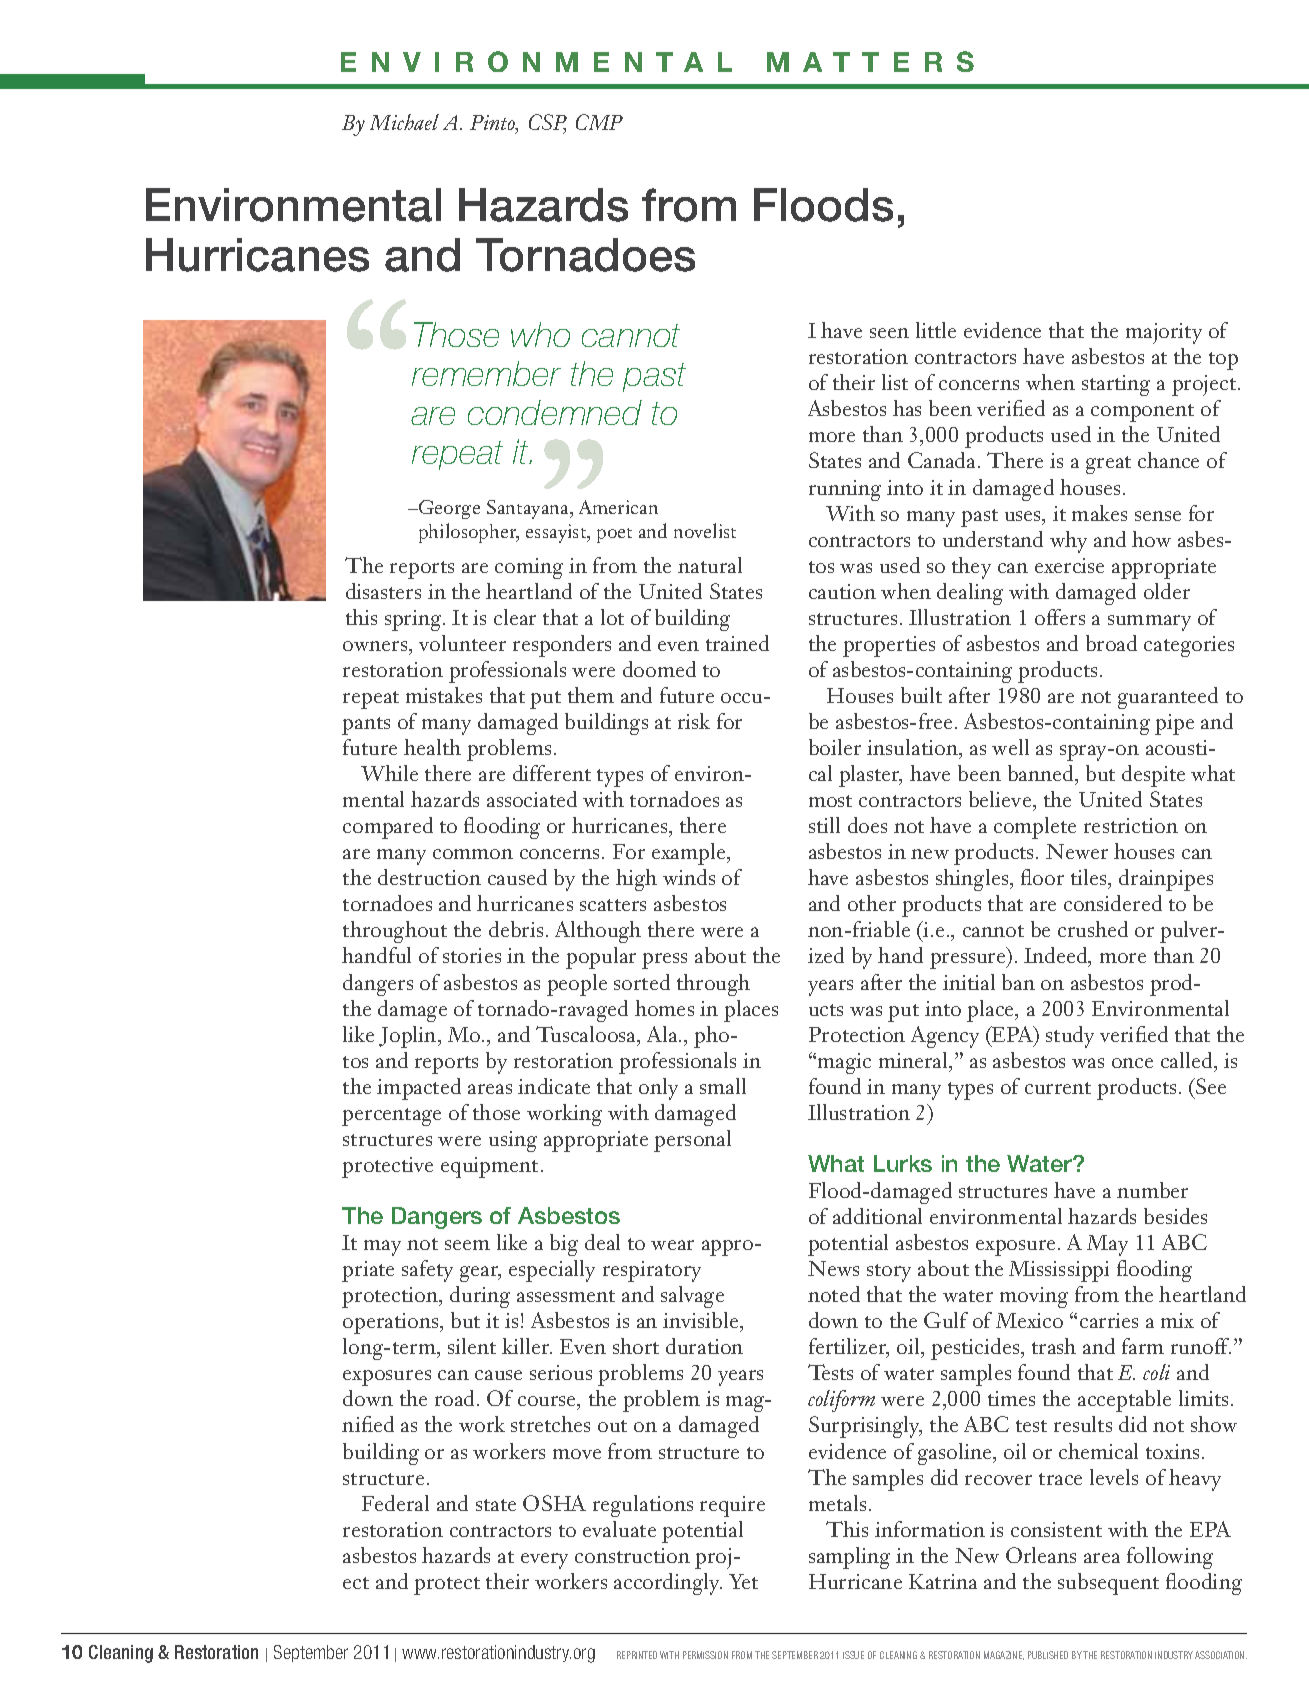 The width and height of the screenshot is (1309, 1700). What do you see at coordinates (743, 1581) in the screenshot?
I see `Yet` at bounding box center [743, 1581].
